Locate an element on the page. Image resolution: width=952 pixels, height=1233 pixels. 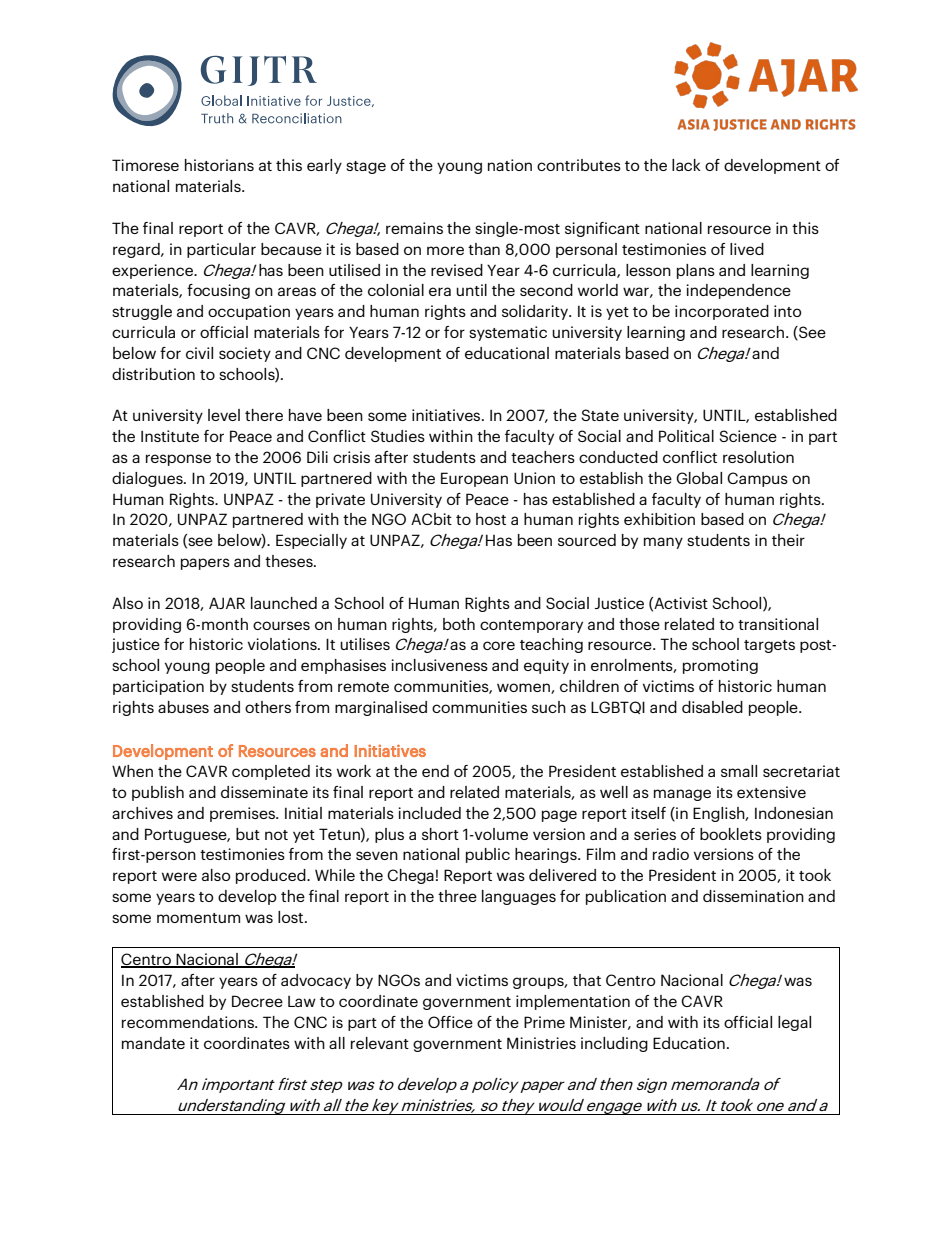
remains is located at coordinates (414, 228).
